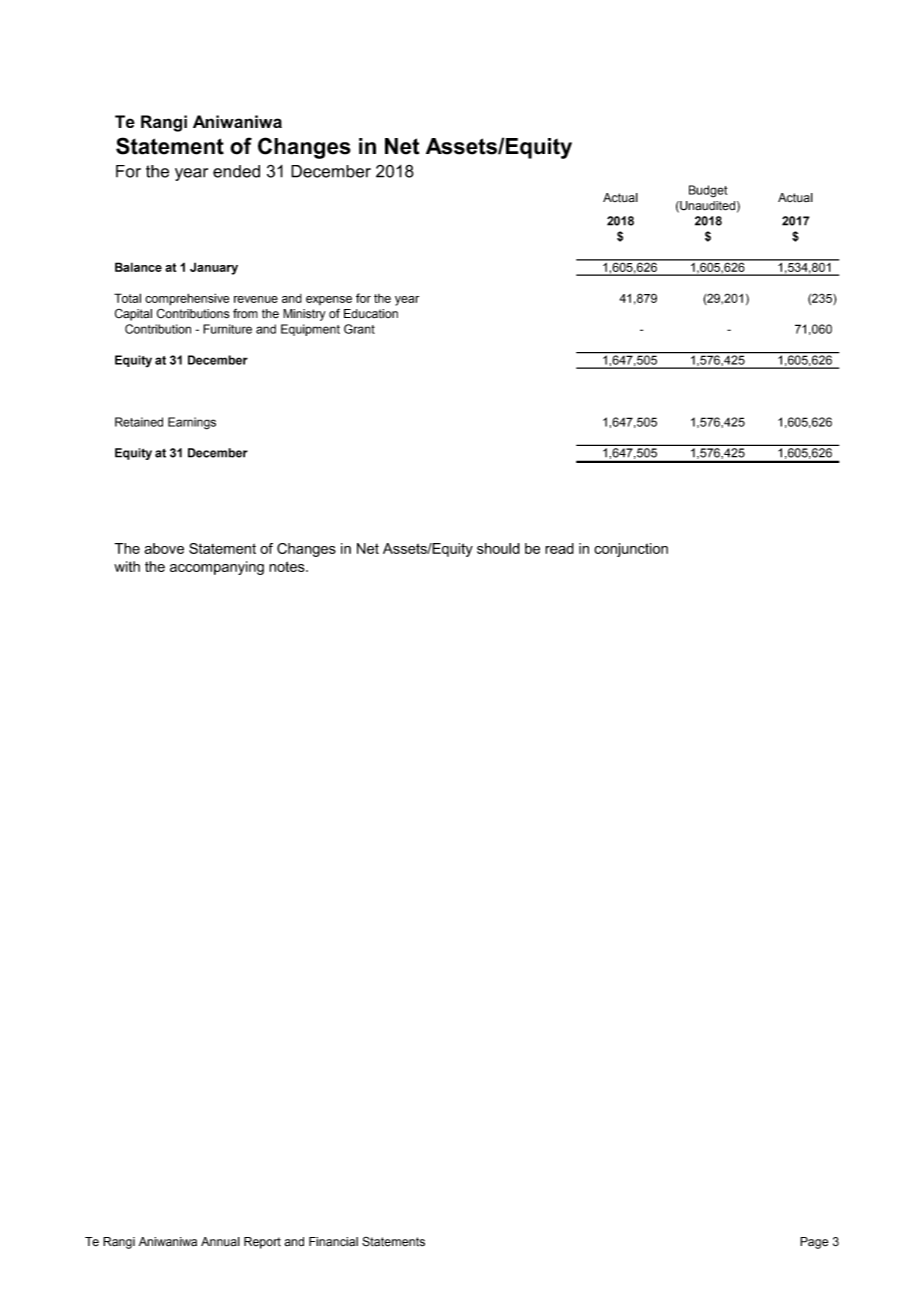  Describe the element at coordinates (288, 566) in the page. I see `notes` at that location.
